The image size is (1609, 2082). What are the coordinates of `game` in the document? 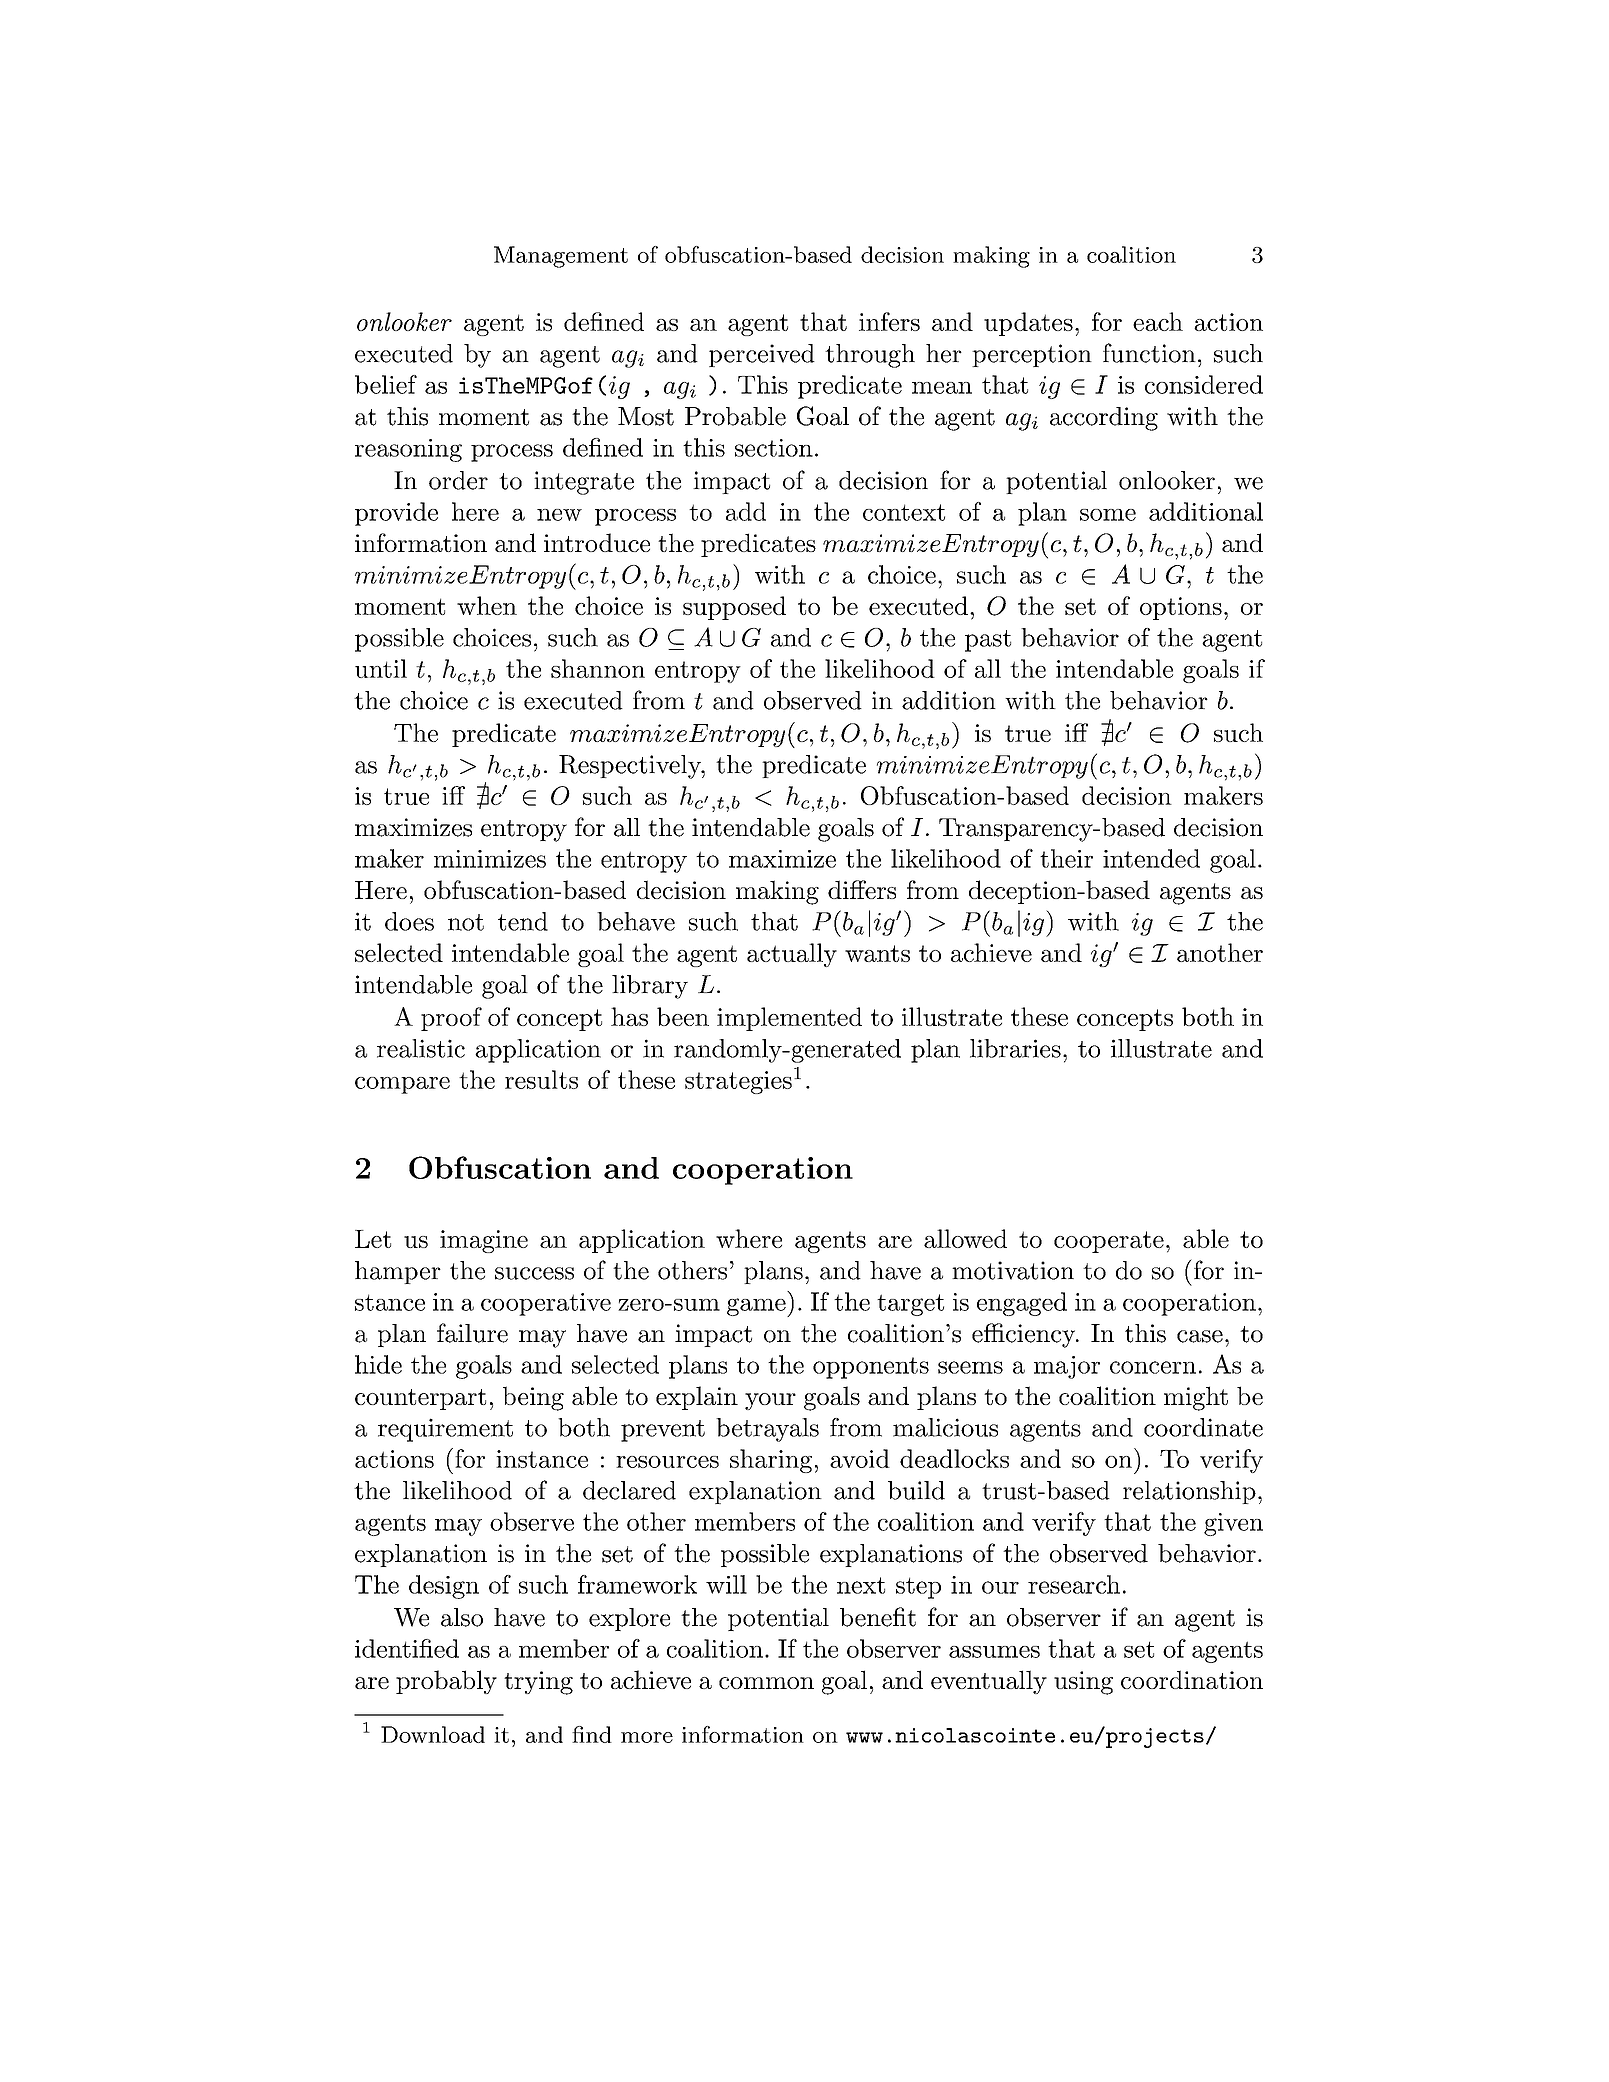 It's located at (756, 1307).
